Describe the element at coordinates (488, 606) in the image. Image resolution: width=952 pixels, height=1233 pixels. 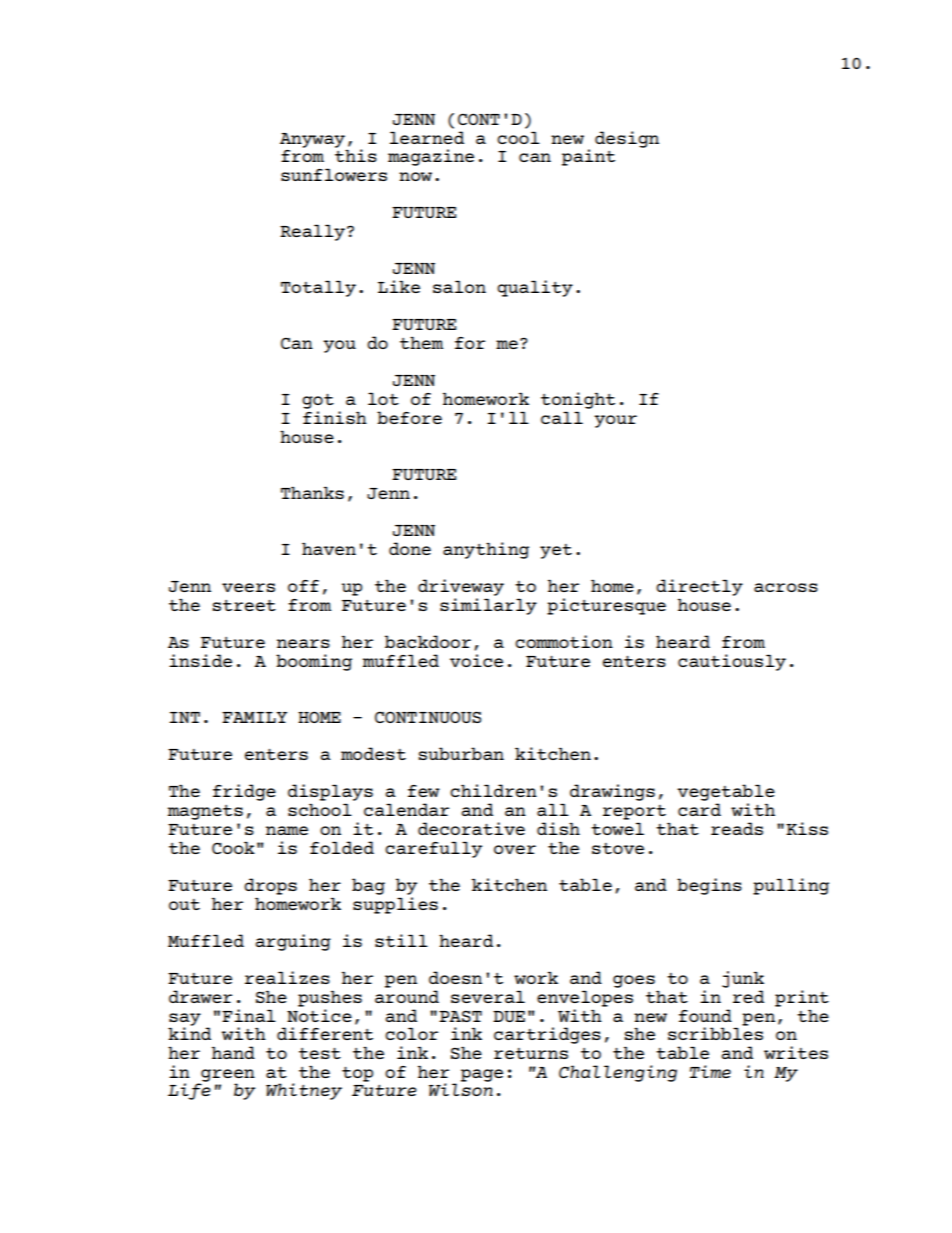
I see `similarly` at that location.
